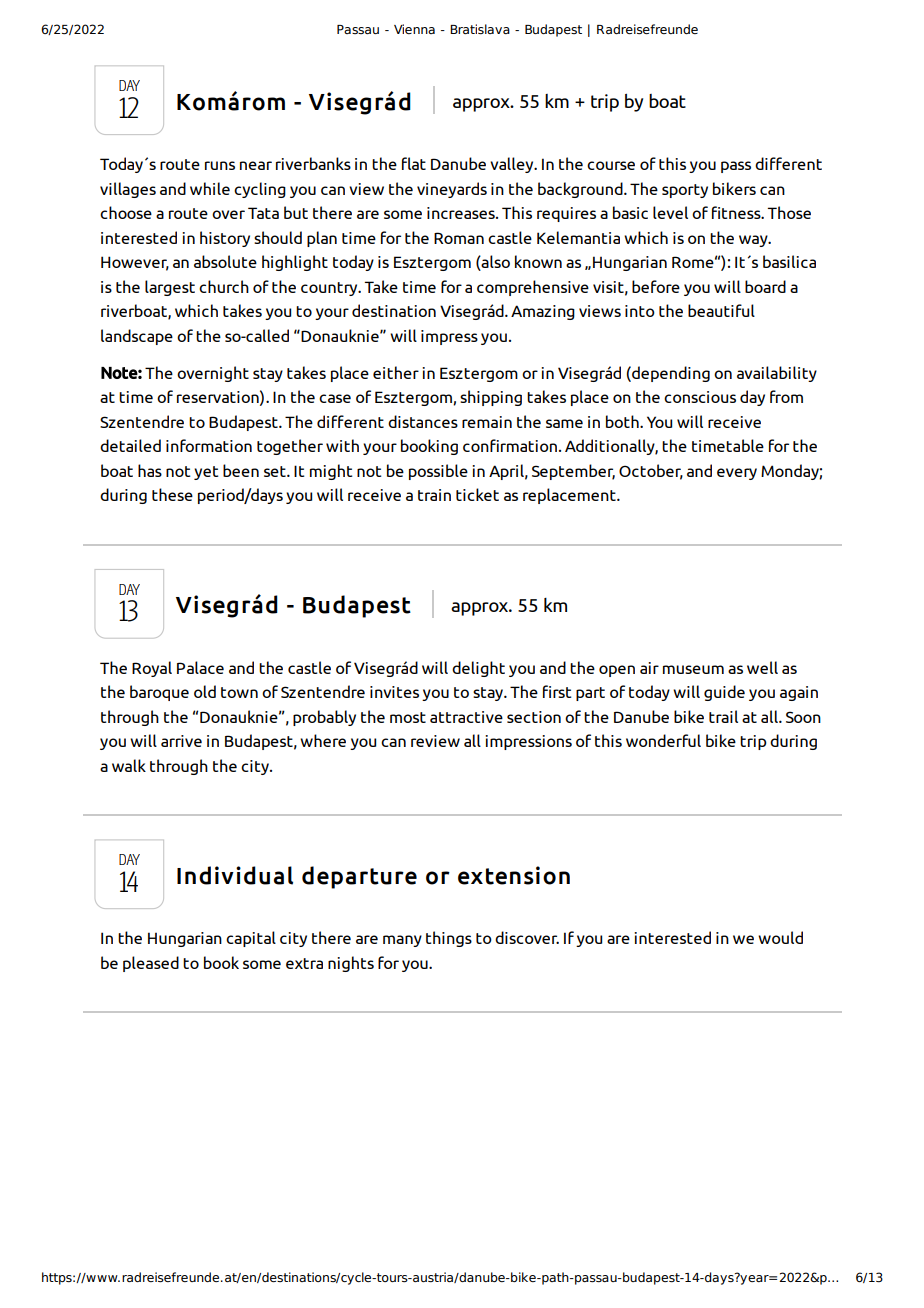 This page has height=1308, width=924. Describe the element at coordinates (206, 473) in the page. I see `yet` at that location.
